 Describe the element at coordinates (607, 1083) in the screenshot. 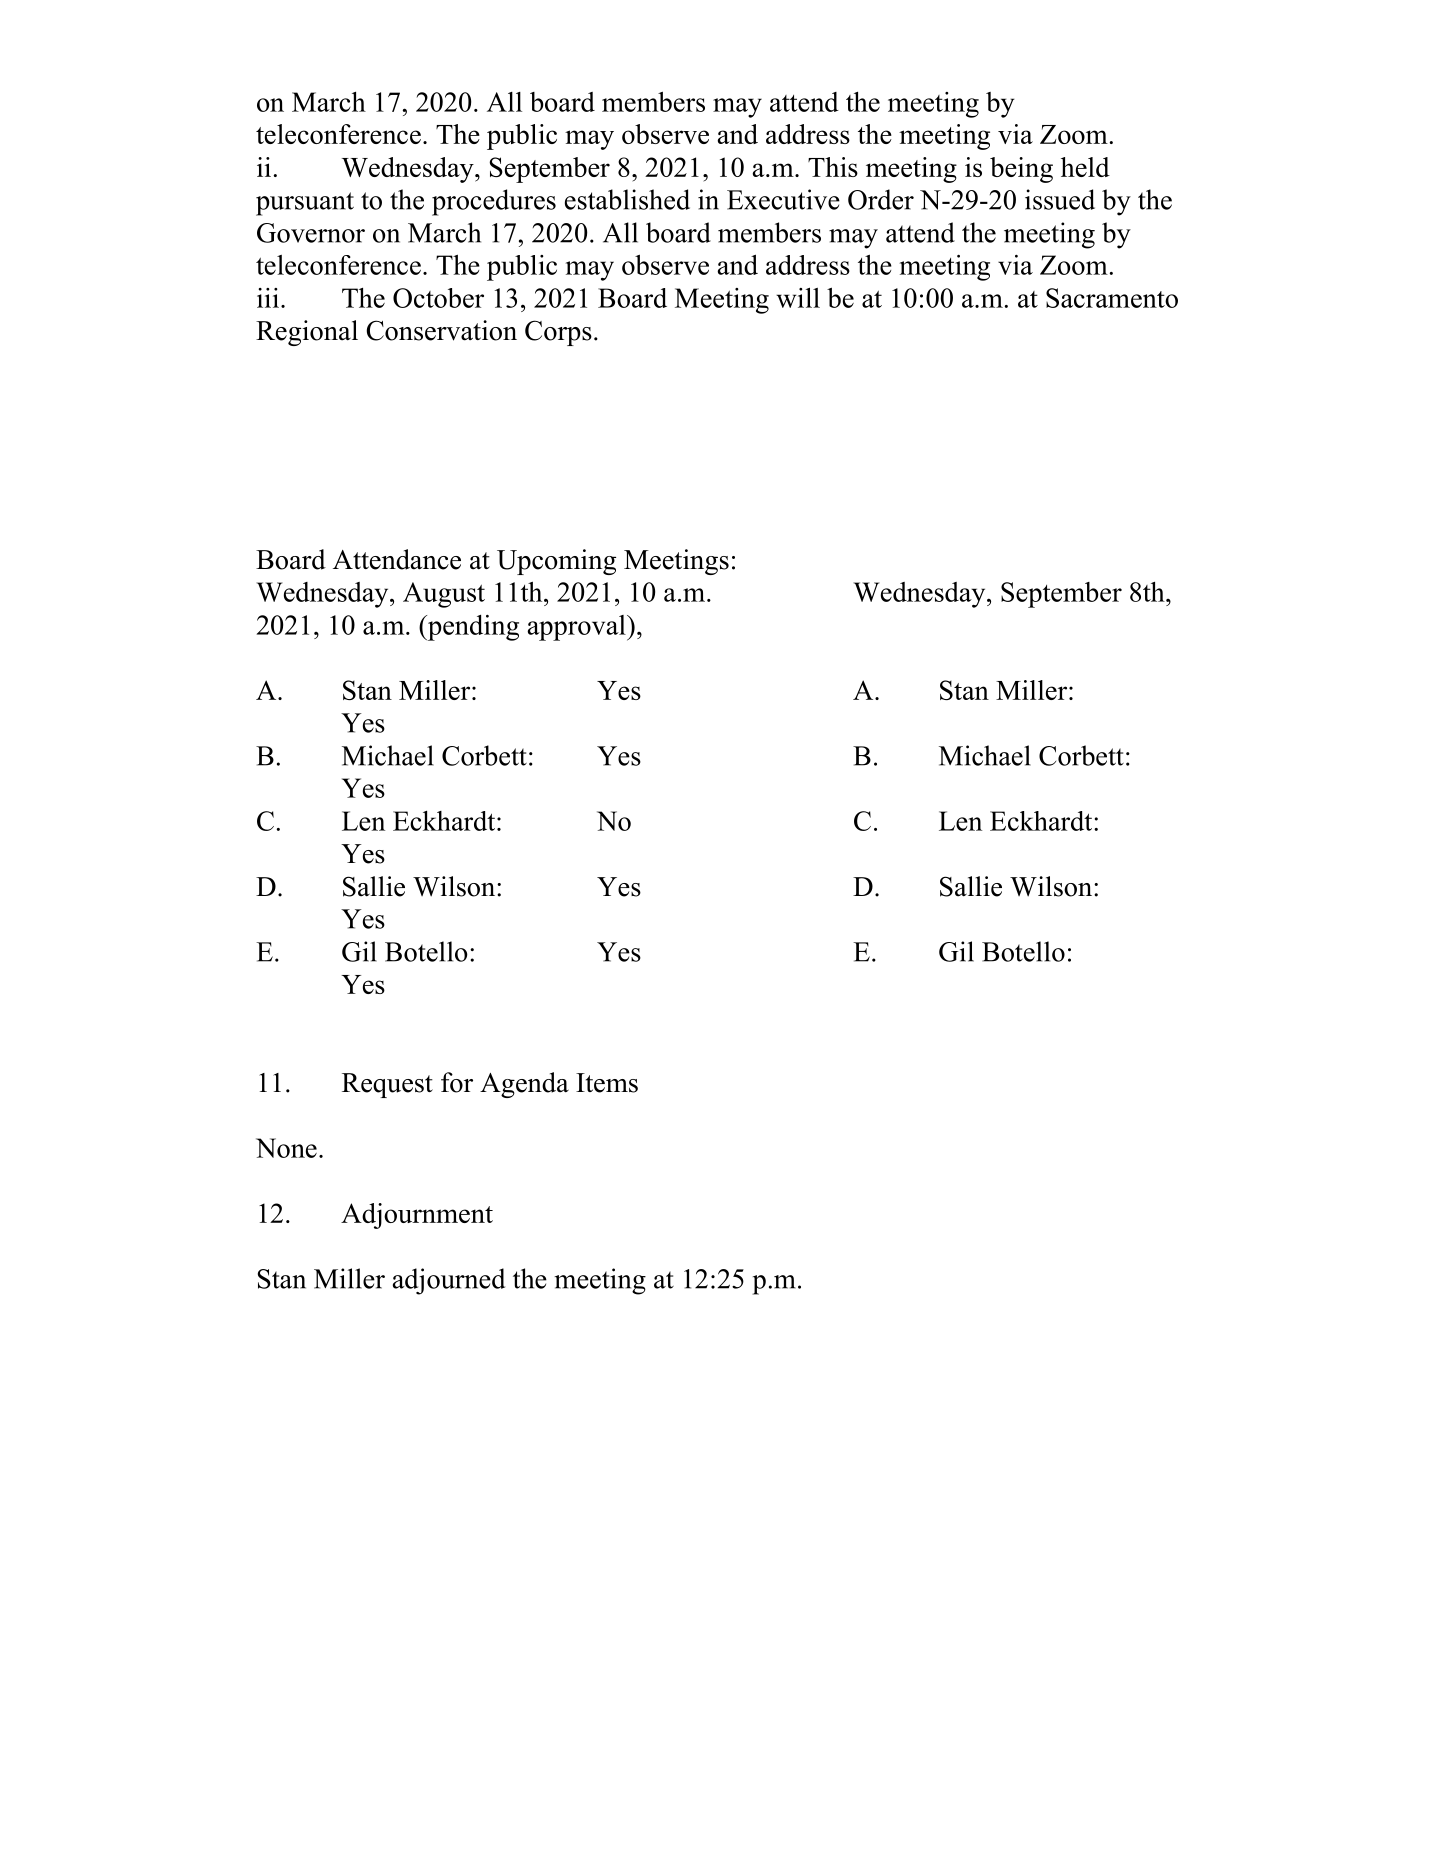

I see `Items` at that location.
